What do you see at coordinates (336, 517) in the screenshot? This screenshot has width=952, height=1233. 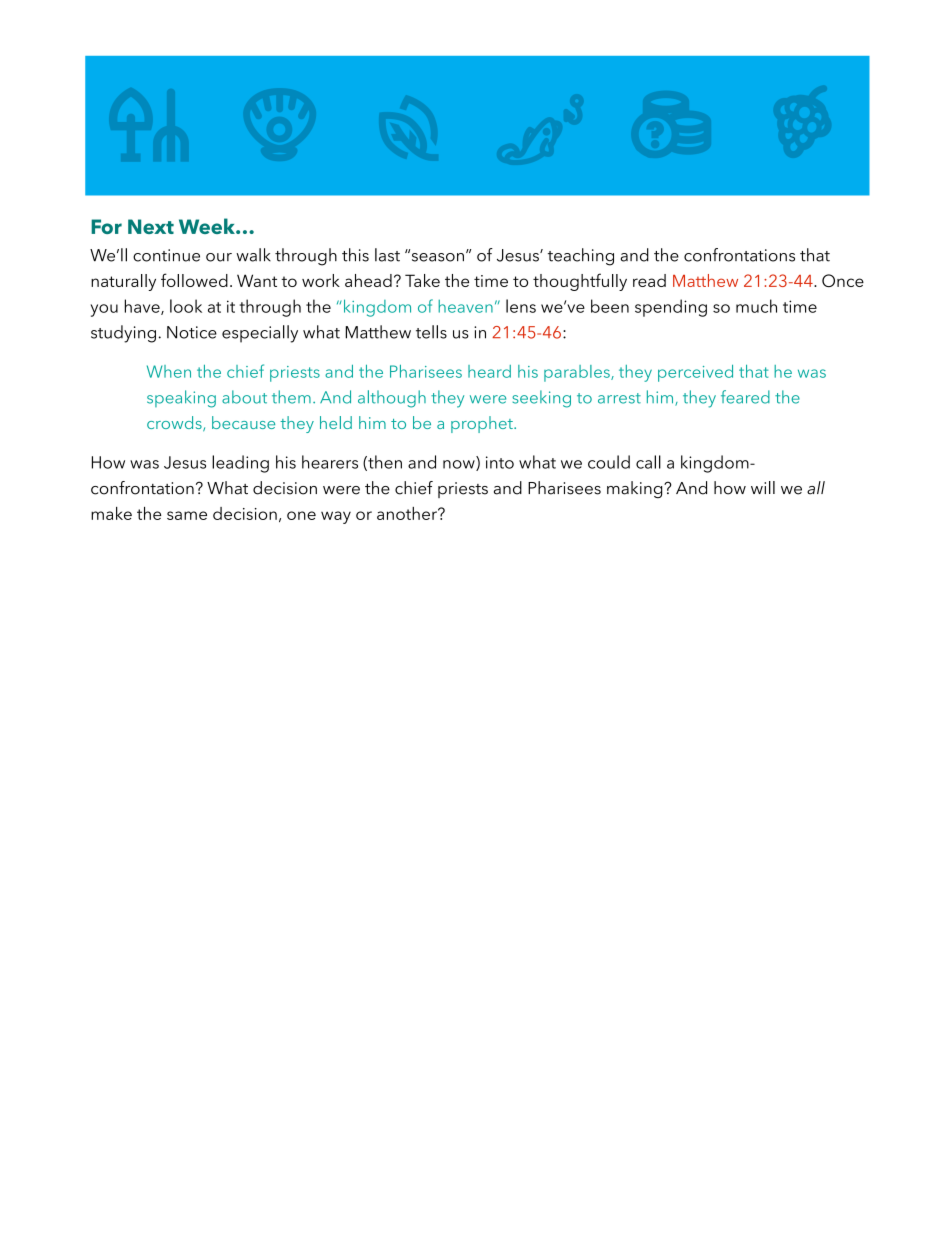 I see `way` at bounding box center [336, 517].
